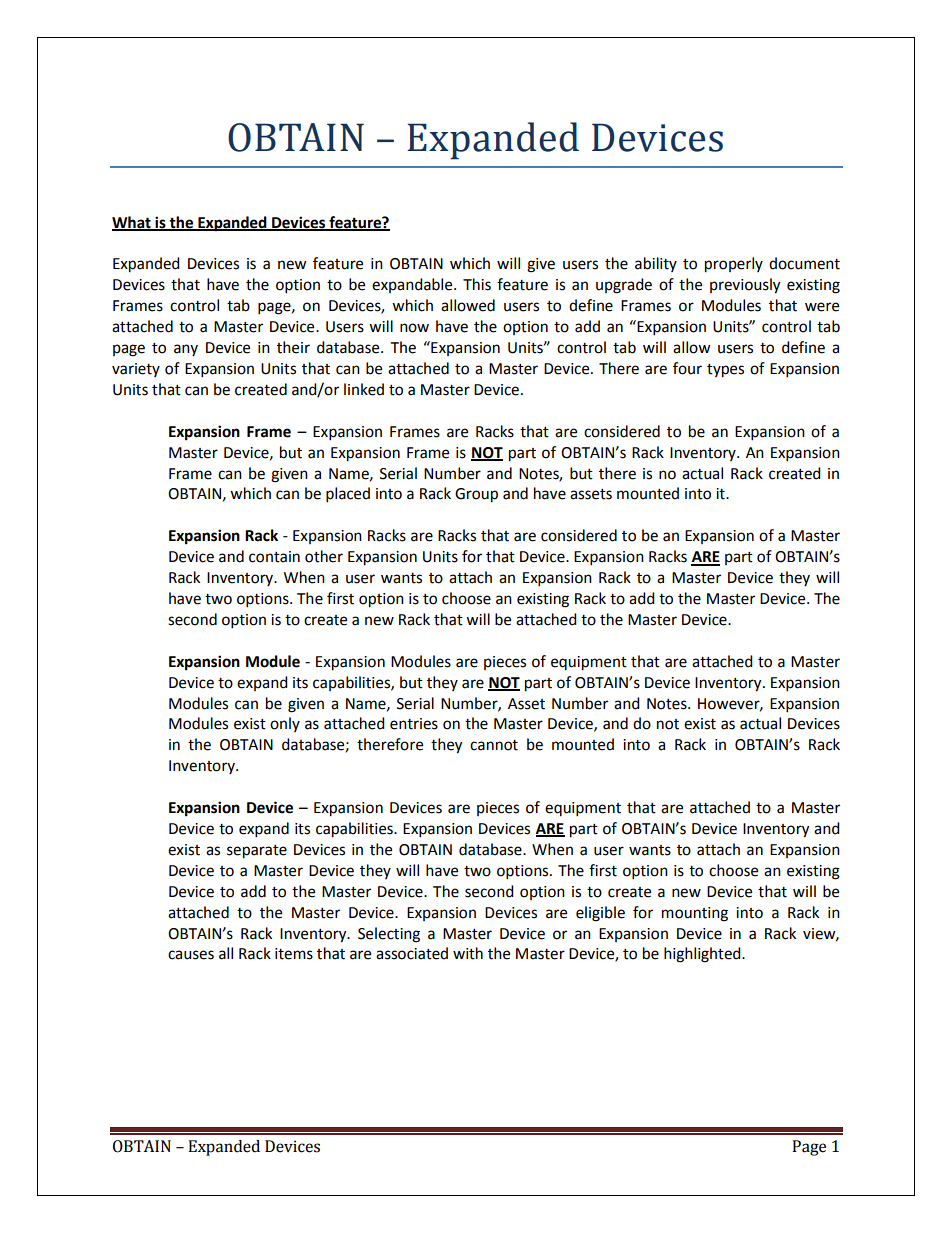 The width and height of the screenshot is (952, 1233). I want to click on causes, so click(191, 955).
